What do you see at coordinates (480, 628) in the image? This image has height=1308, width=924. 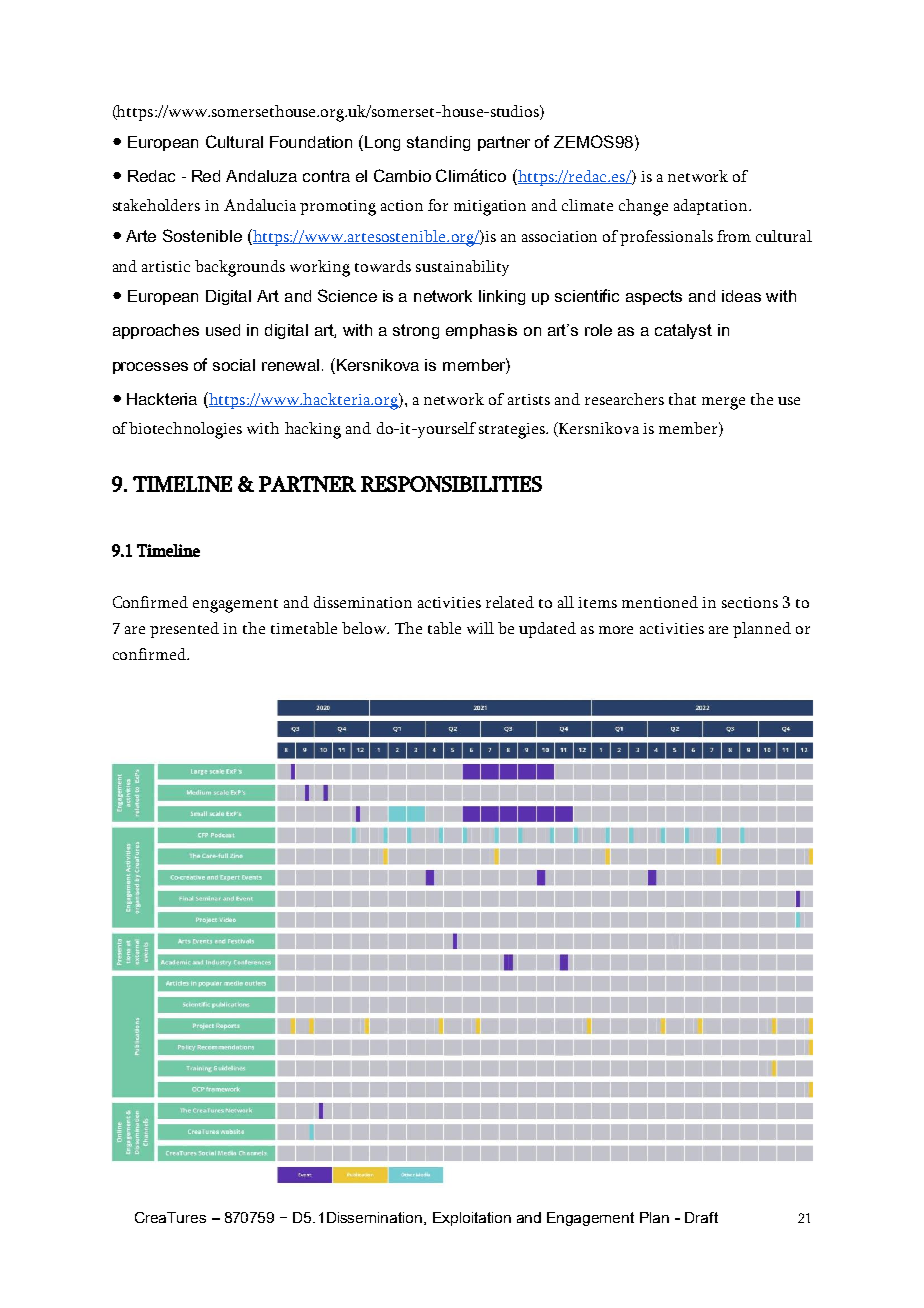 I see `will` at bounding box center [480, 628].
